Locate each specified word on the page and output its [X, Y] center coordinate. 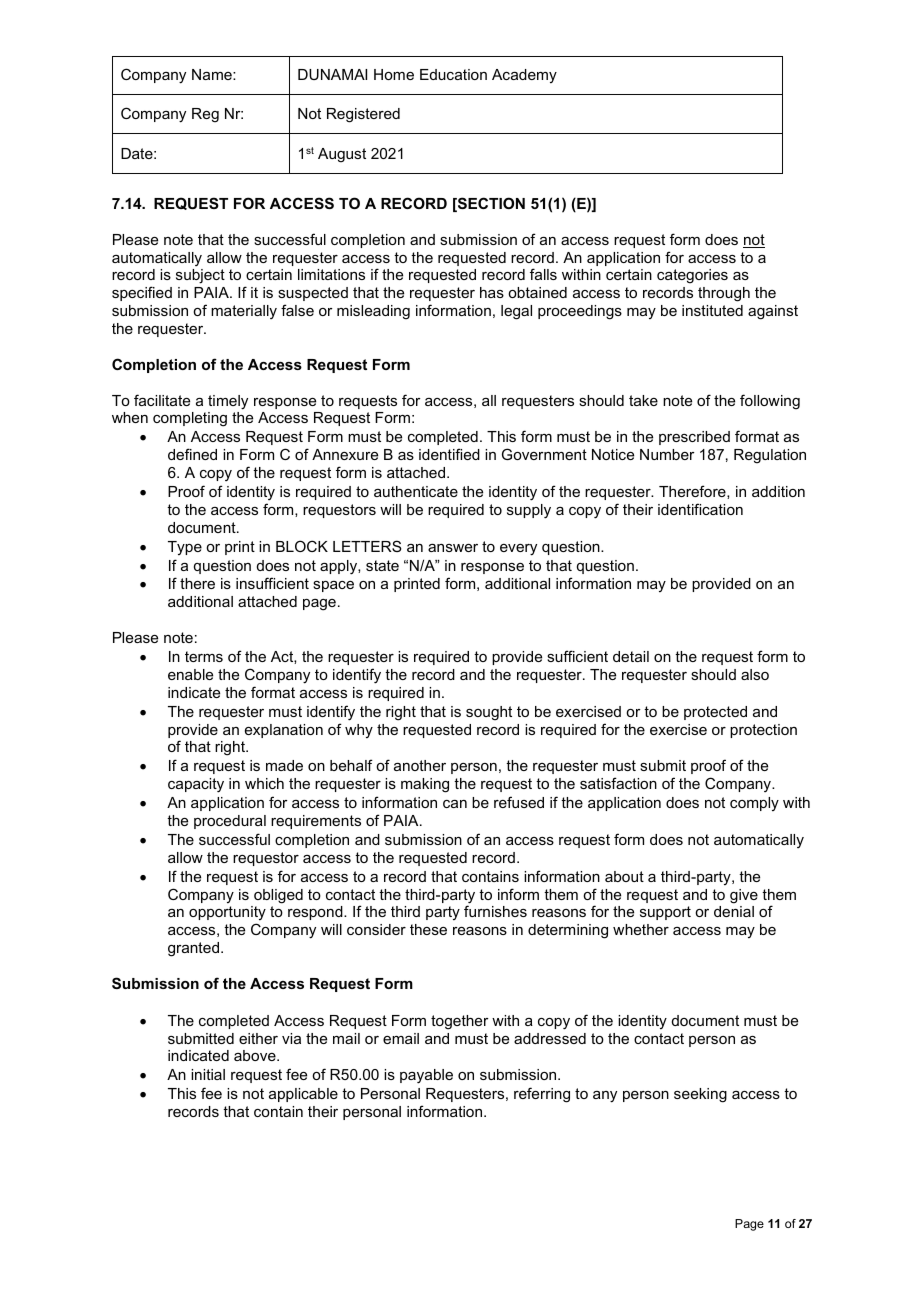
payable [426, 1076]
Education [453, 74]
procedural [230, 822]
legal [516, 312]
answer [453, 548]
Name [213, 74]
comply [754, 804]
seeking [700, 1095]
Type [185, 548]
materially [244, 312]
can [455, 804]
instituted [712, 310]
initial [208, 1074]
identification [700, 509]
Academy [524, 76]
